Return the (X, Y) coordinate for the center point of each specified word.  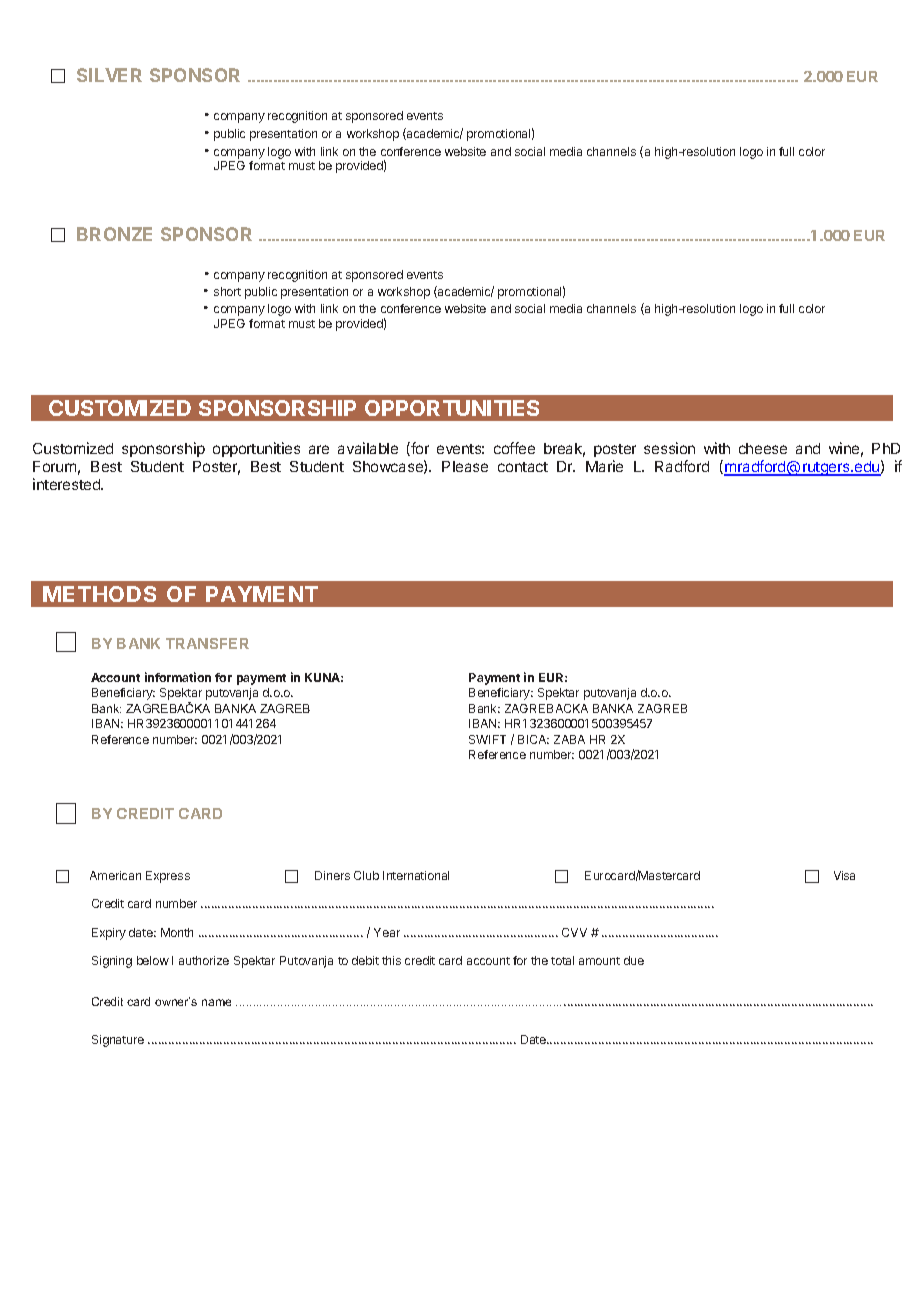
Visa (844, 875)
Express (168, 877)
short (227, 291)
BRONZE (114, 234)
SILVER (109, 75)
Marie (604, 466)
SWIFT (487, 739)
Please (465, 466)
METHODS (99, 594)
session (669, 448)
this (391, 960)
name (216, 1002)
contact (523, 467)
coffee (514, 448)
